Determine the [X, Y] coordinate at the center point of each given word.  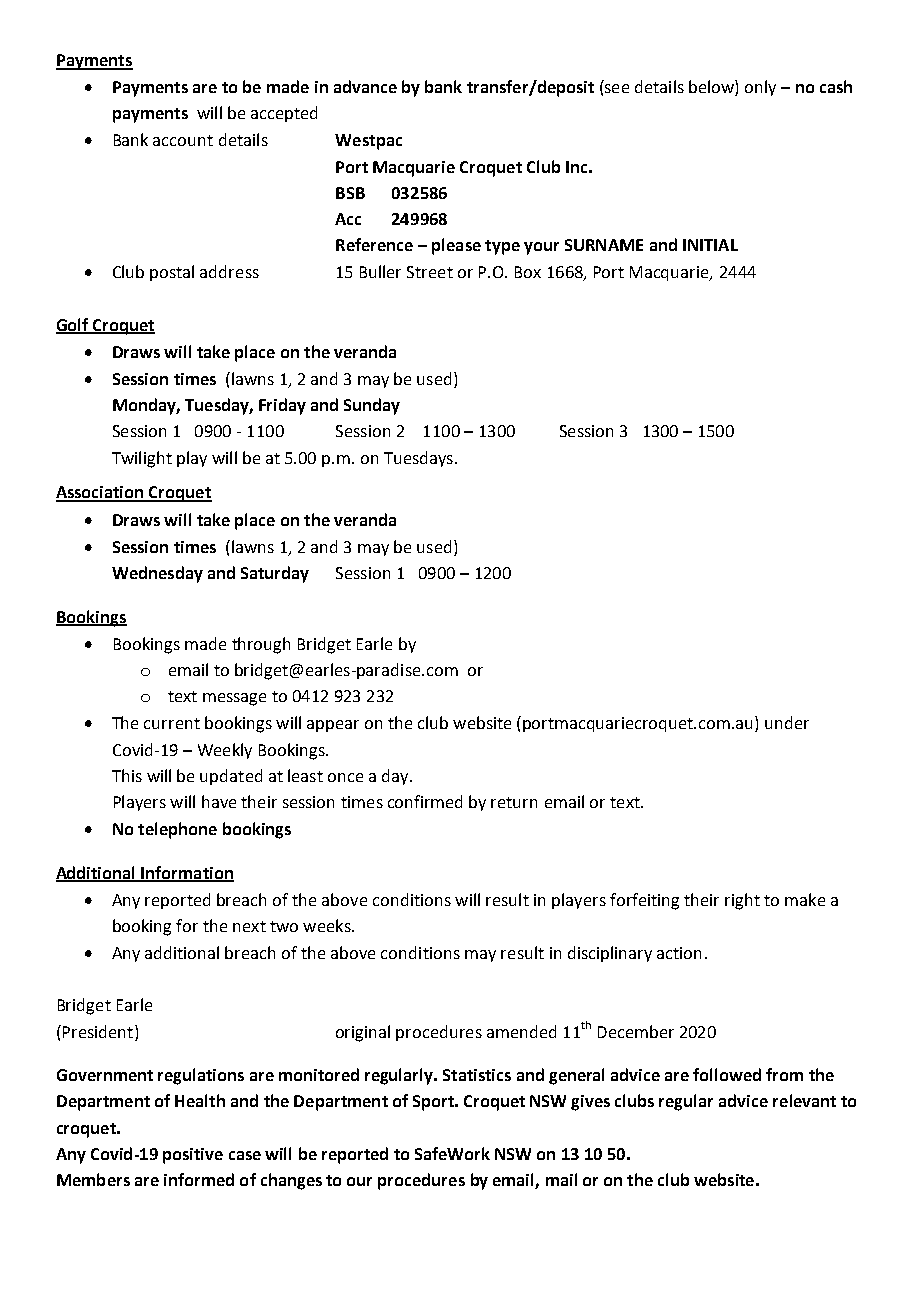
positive [193, 1156]
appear [333, 726]
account [183, 140]
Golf [73, 325]
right [742, 901]
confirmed [425, 801]
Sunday [372, 406]
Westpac [368, 142]
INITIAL [710, 245]
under [787, 722]
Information [187, 873]
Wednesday [157, 574]
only [760, 88]
